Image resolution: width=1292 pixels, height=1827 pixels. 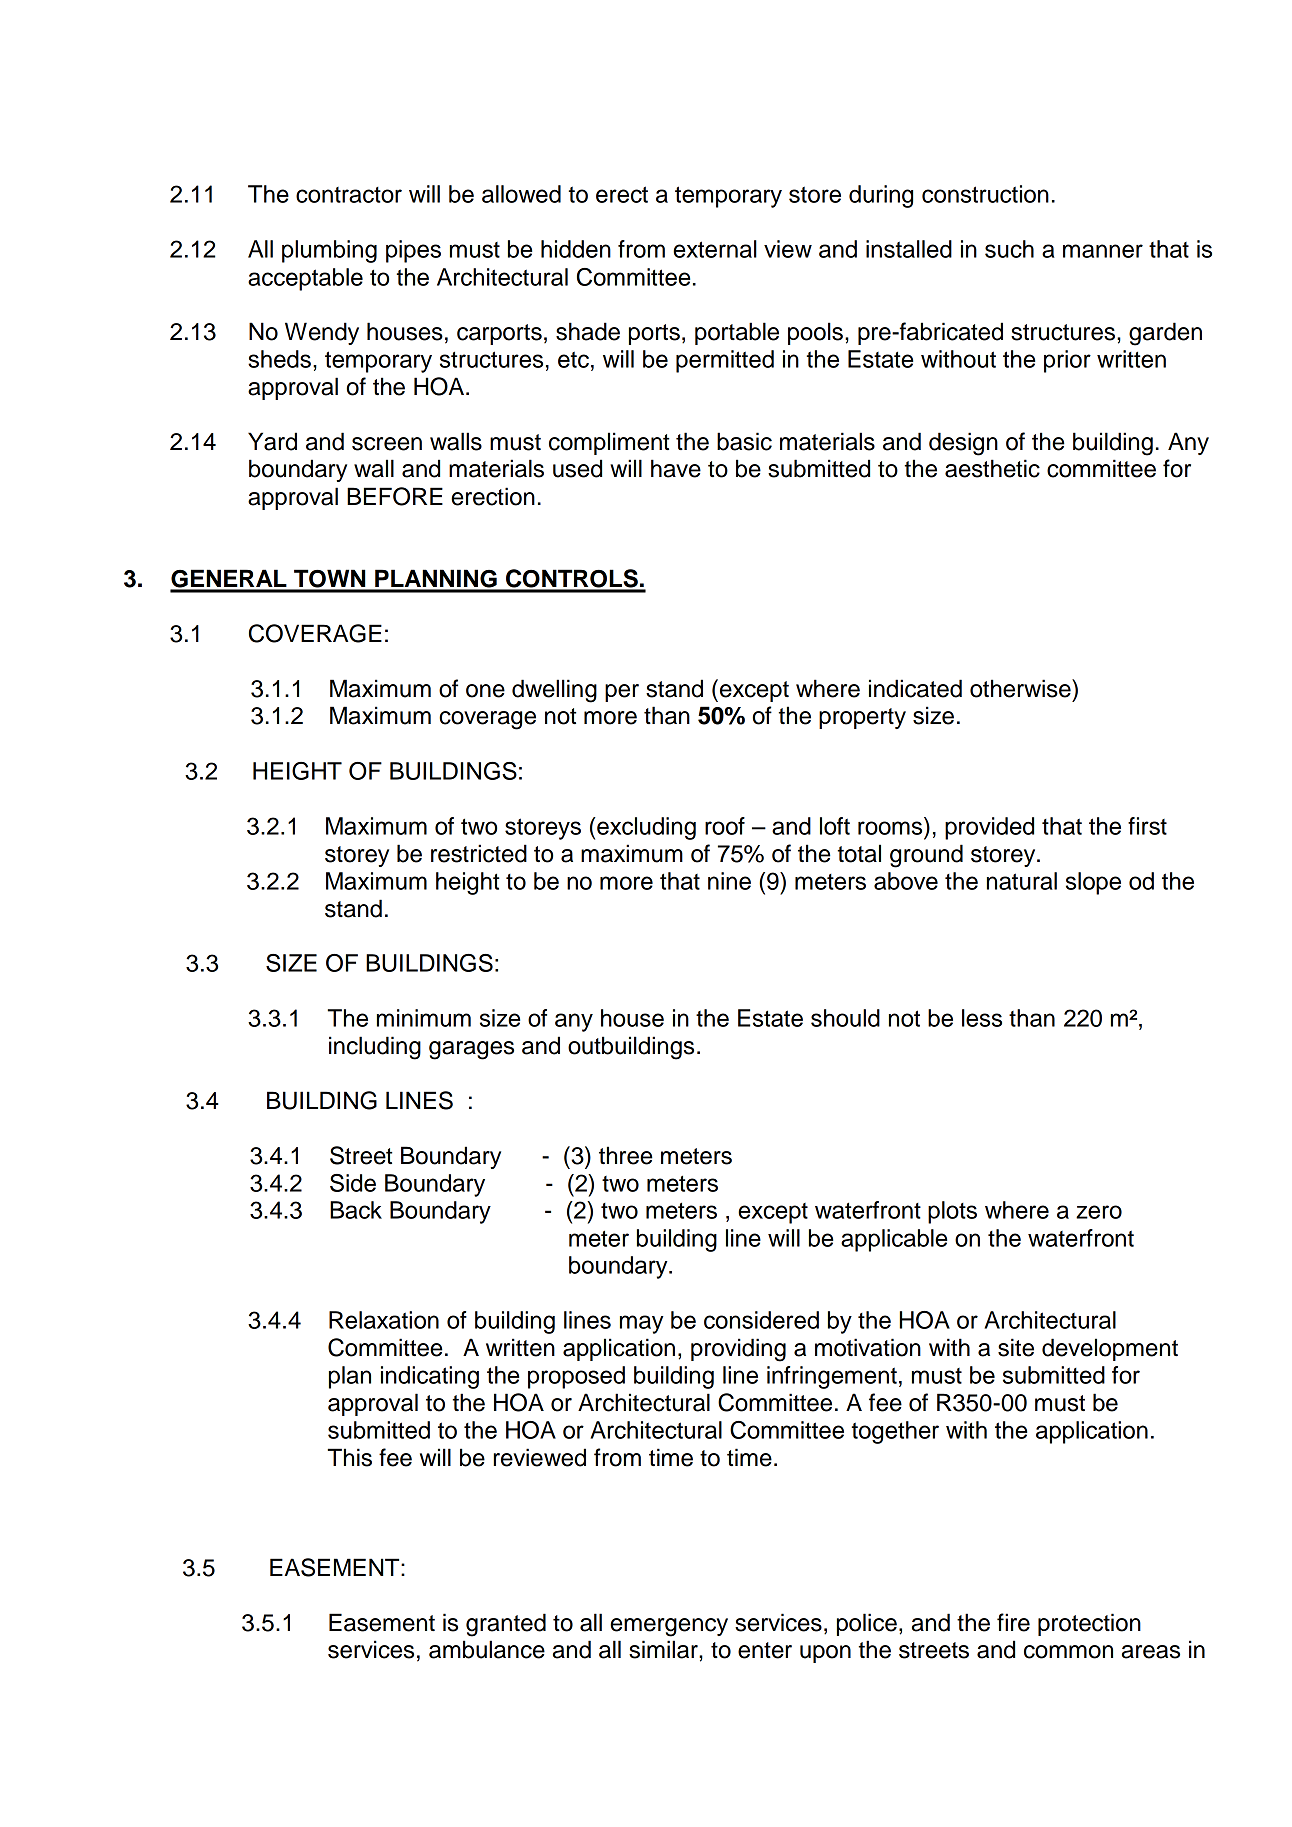 I want to click on ambulance, so click(x=487, y=1649).
